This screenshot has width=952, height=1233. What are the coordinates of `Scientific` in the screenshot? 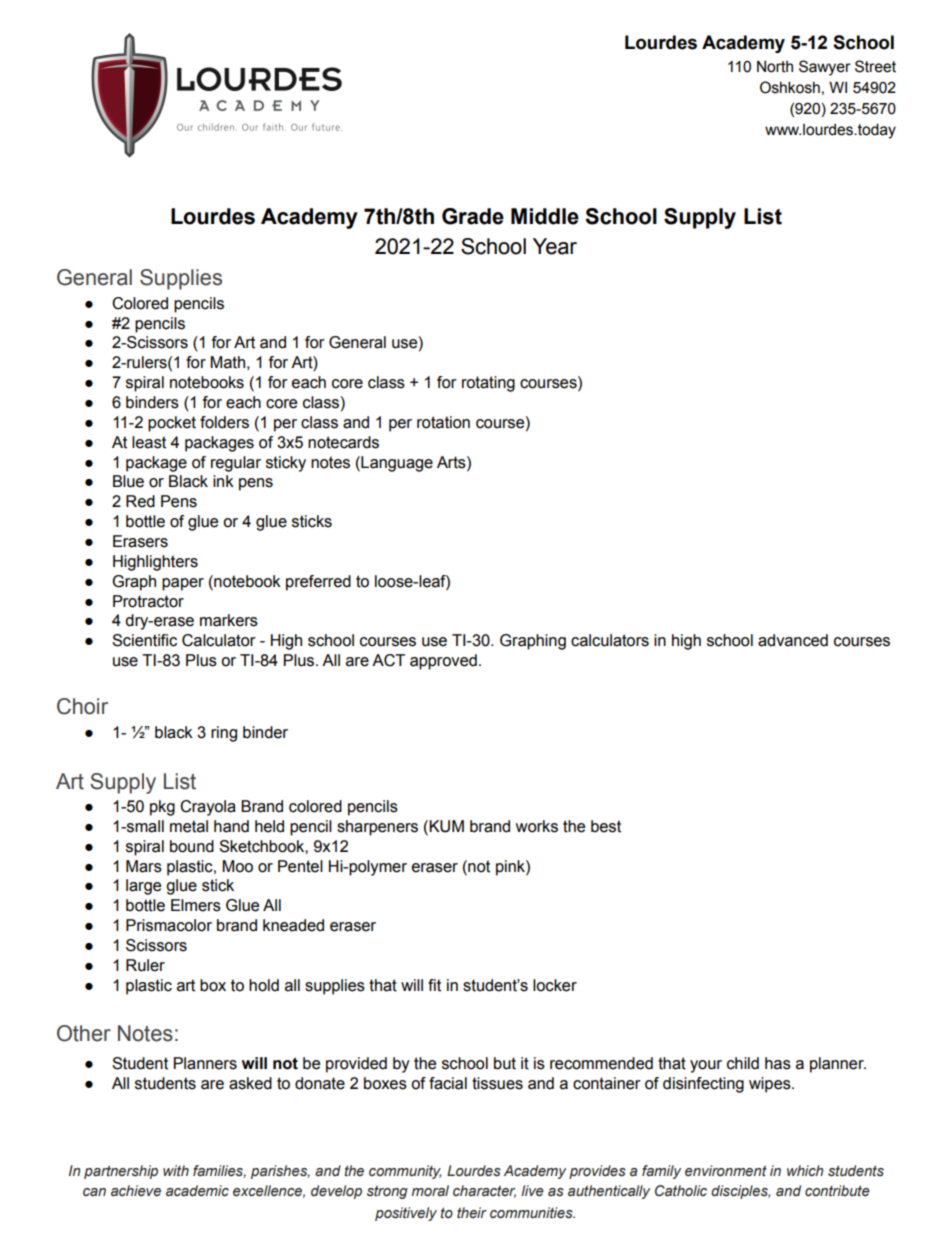 It's located at (144, 640).
